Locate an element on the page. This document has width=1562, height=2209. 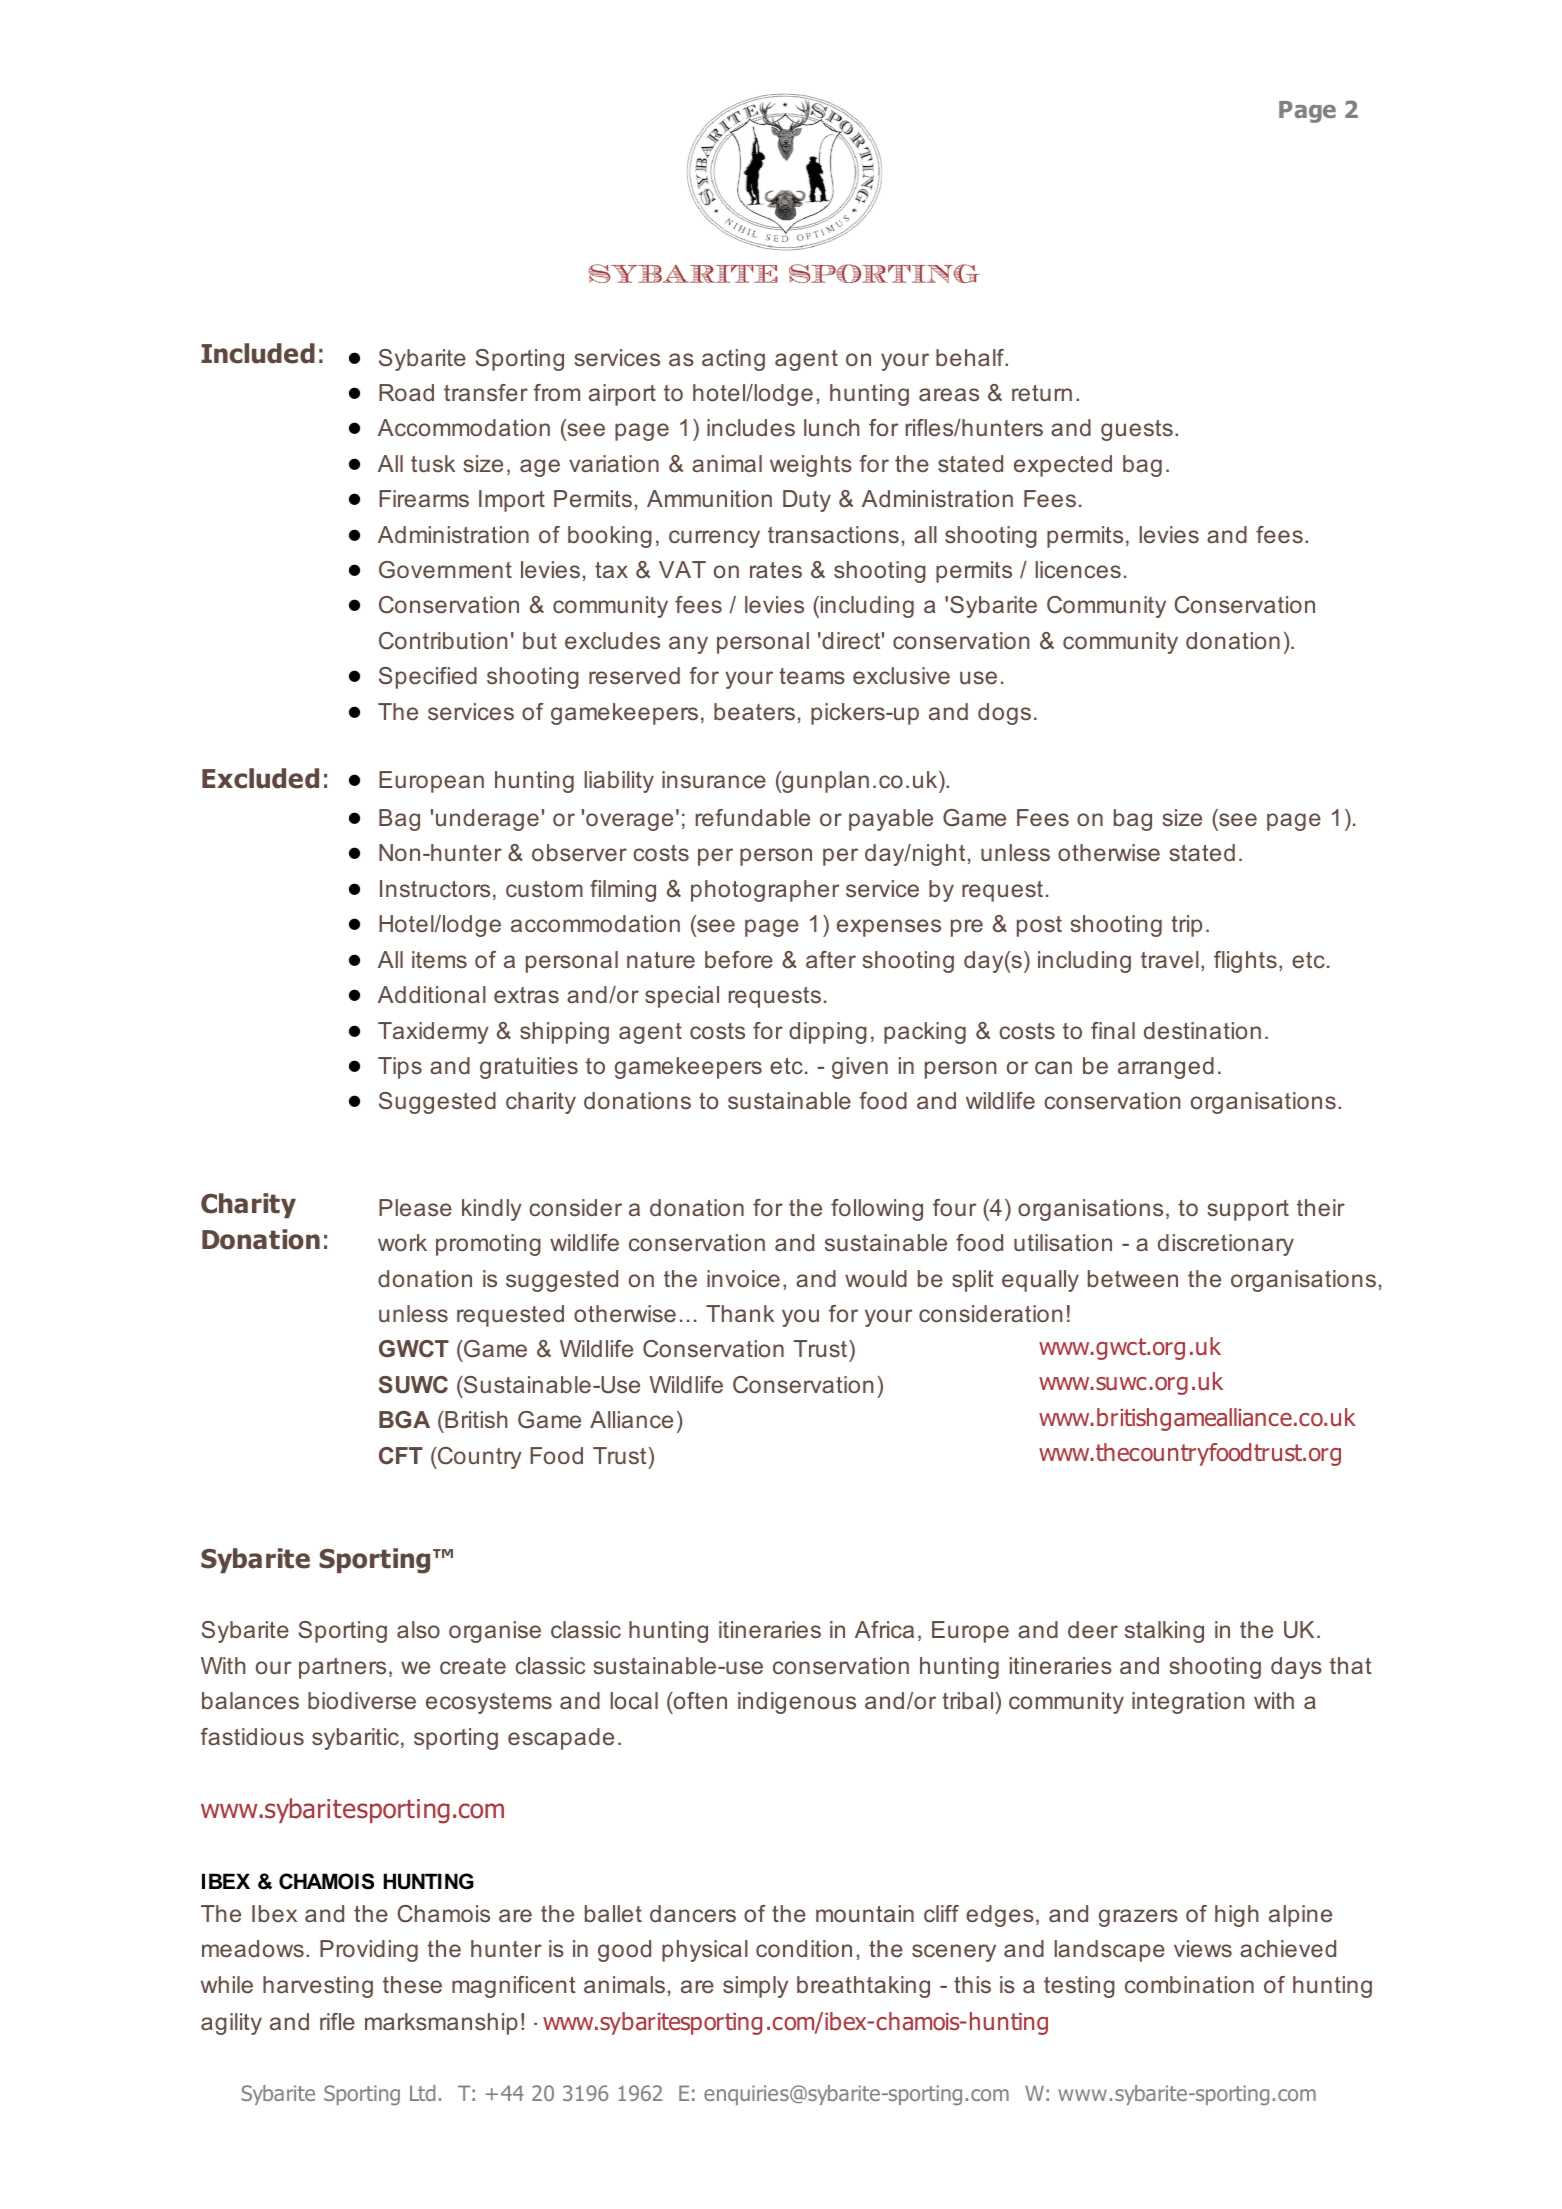
work is located at coordinates (402, 1242).
